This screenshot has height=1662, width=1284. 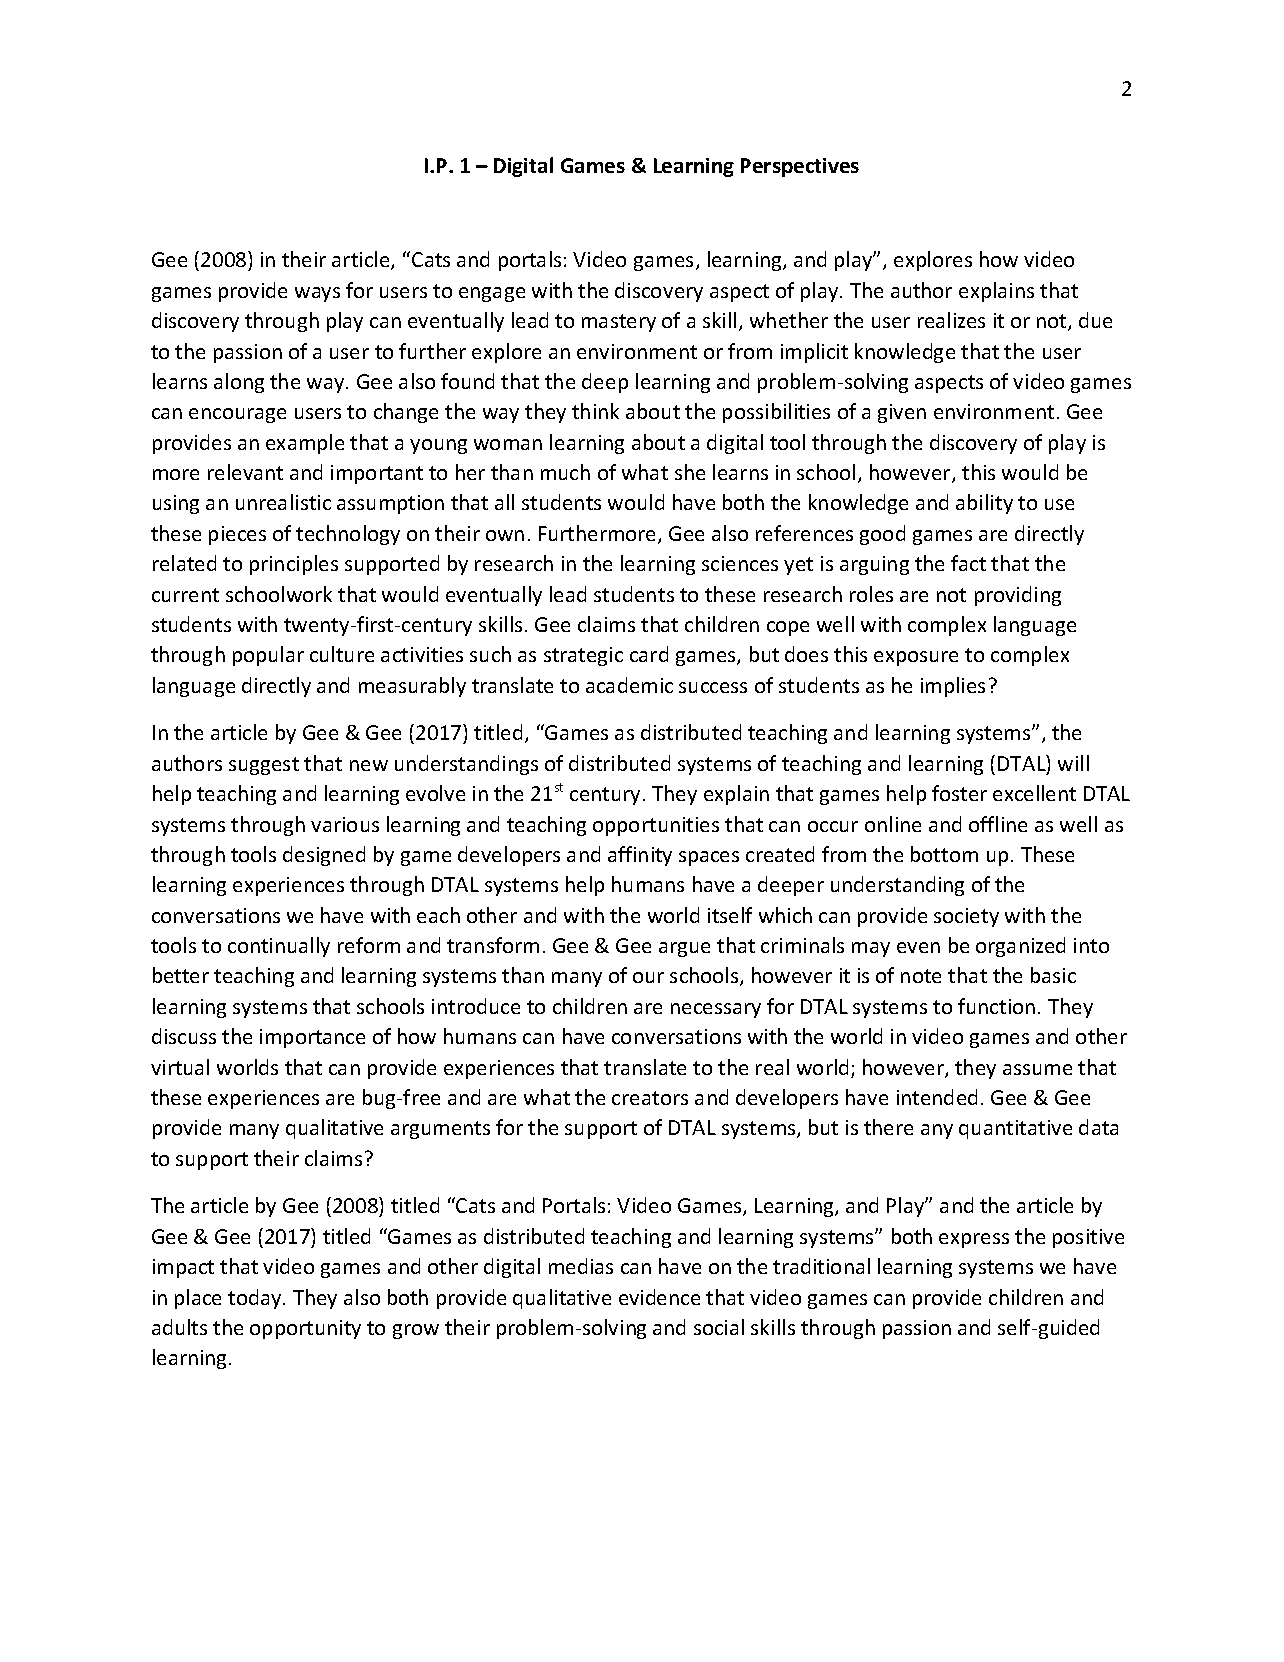 I want to click on today, so click(x=256, y=1299).
